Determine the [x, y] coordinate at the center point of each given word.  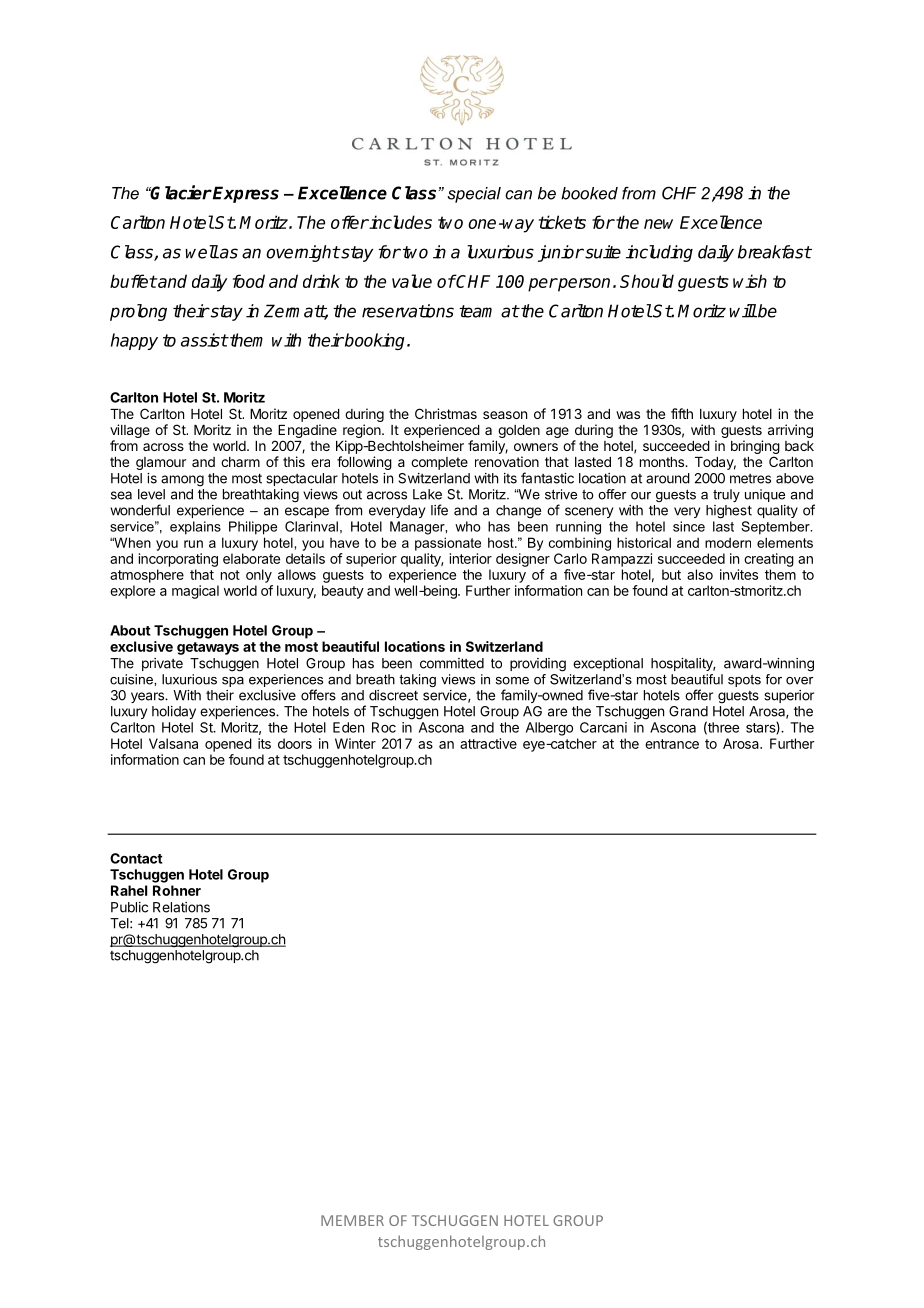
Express [245, 194]
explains [195, 528]
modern [728, 542]
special [474, 195]
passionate [448, 544]
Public [129, 907]
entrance [672, 744]
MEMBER [352, 1220]
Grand [688, 711]
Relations [181, 907]
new [658, 224]
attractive [488, 743]
